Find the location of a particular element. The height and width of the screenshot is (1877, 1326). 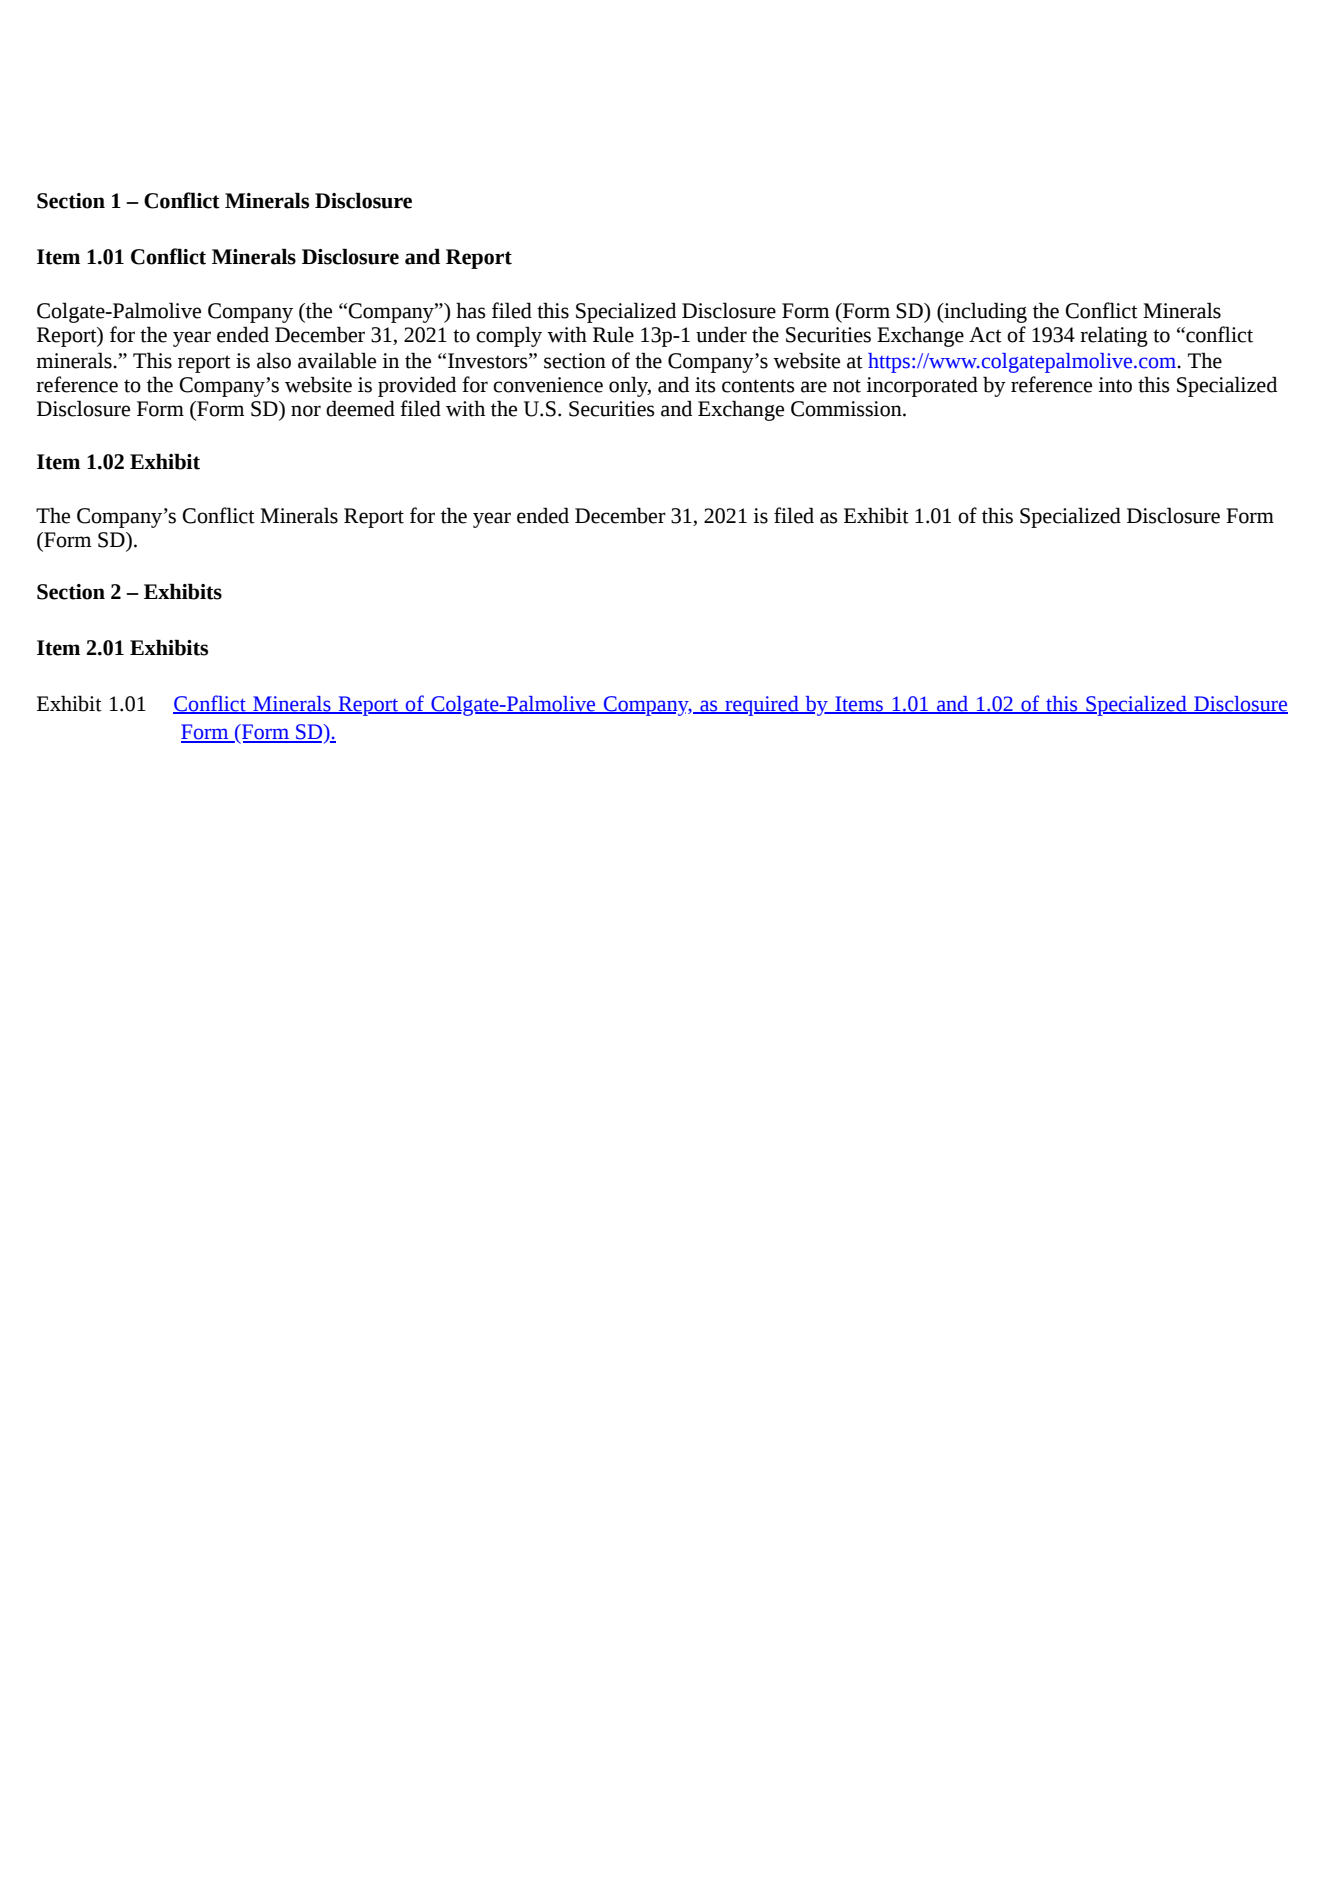

deemed is located at coordinates (360, 408).
